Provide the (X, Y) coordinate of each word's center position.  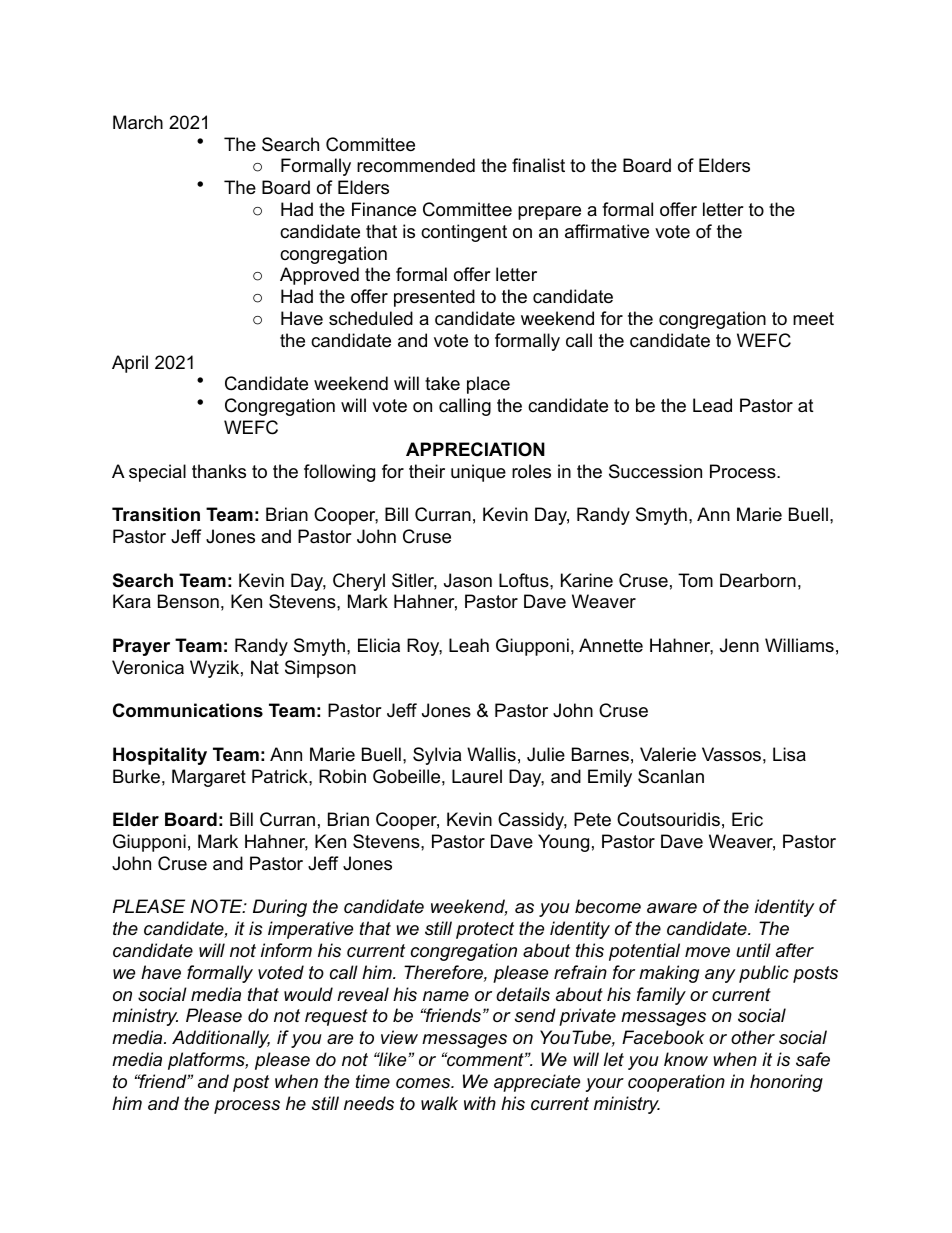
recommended (416, 165)
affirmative (607, 231)
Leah (469, 645)
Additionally (221, 1039)
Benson (188, 601)
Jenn (739, 645)
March (138, 122)
